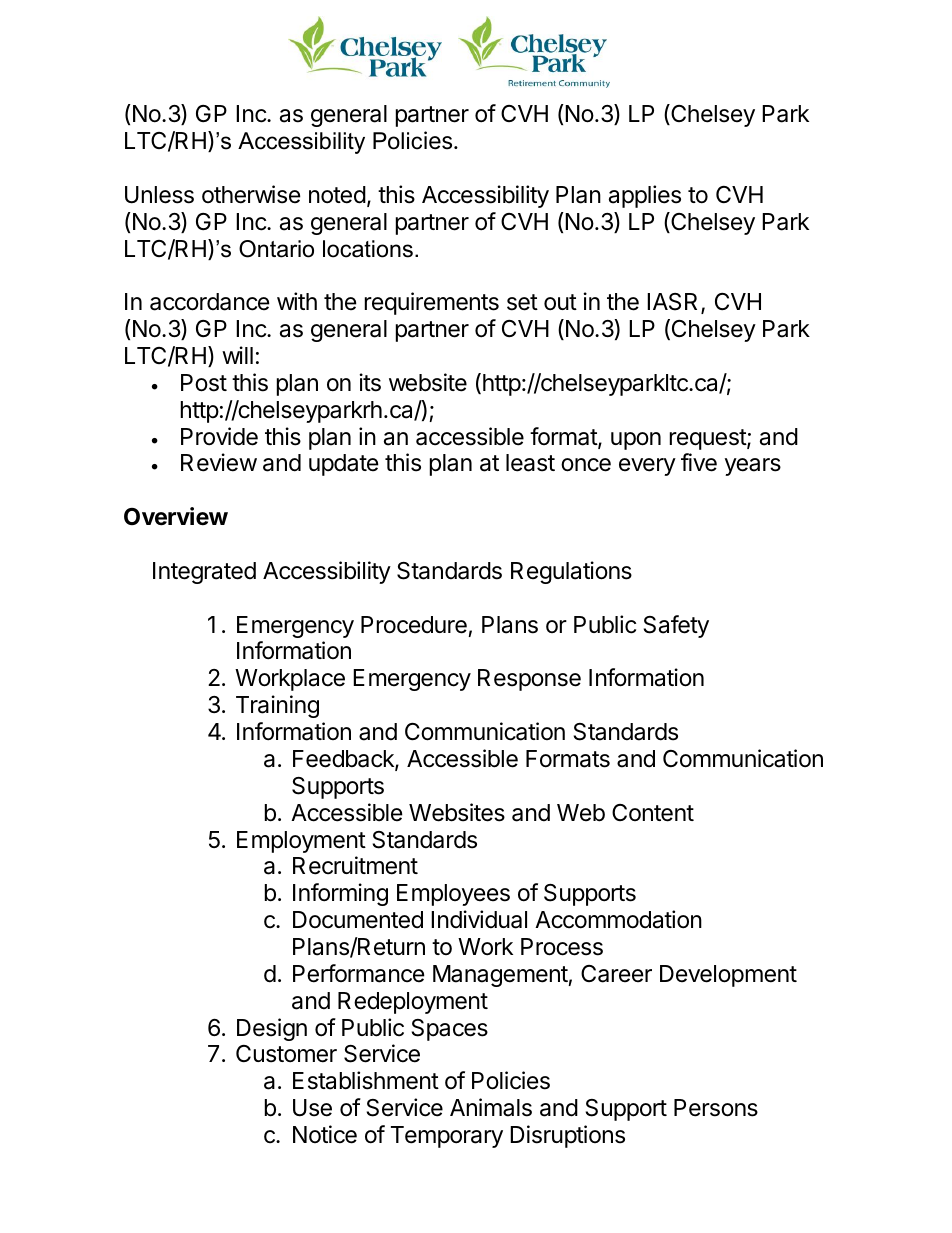 This page has height=1233, width=952. Describe the element at coordinates (453, 895) in the page. I see `Employees` at that location.
